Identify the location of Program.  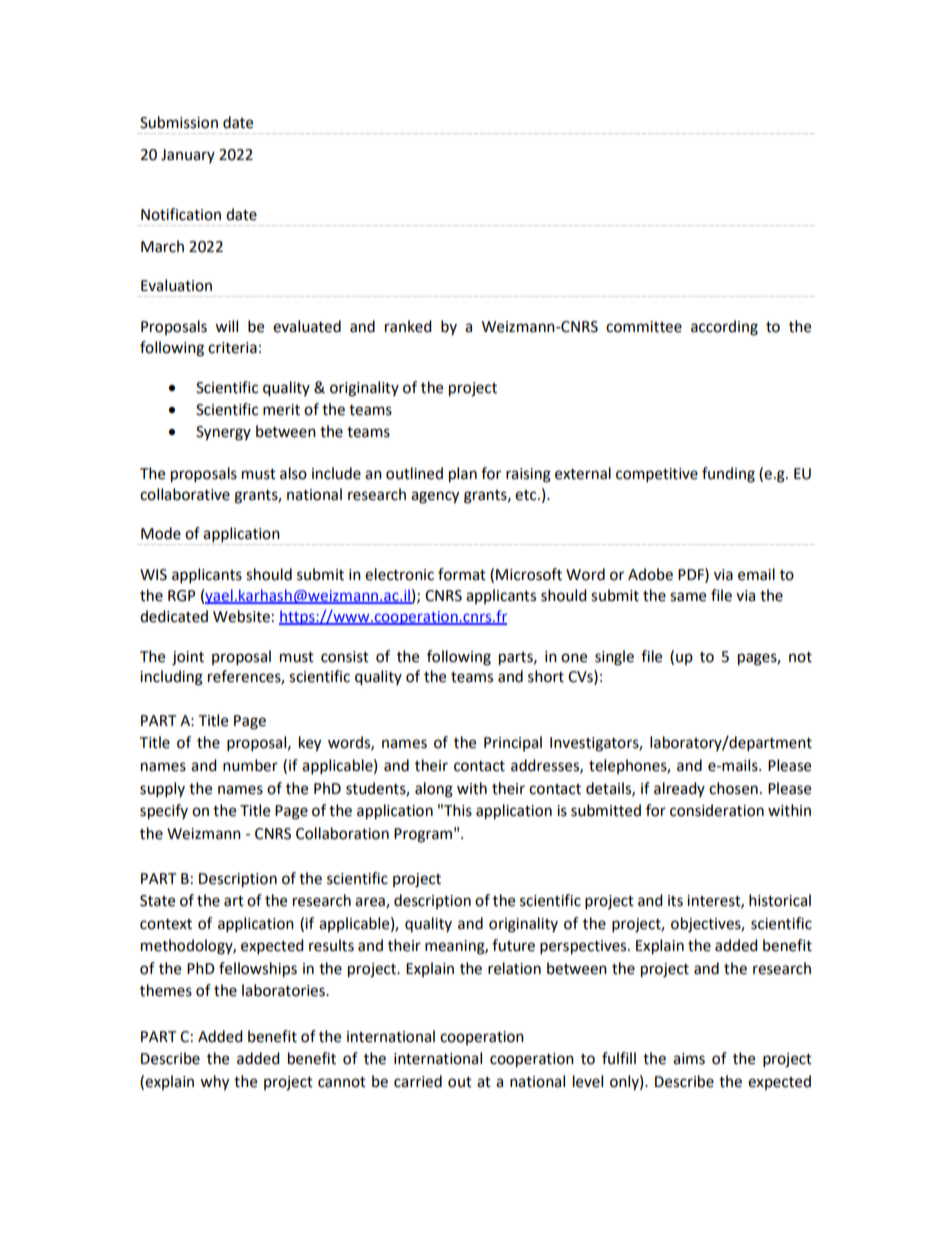
(423, 835).
